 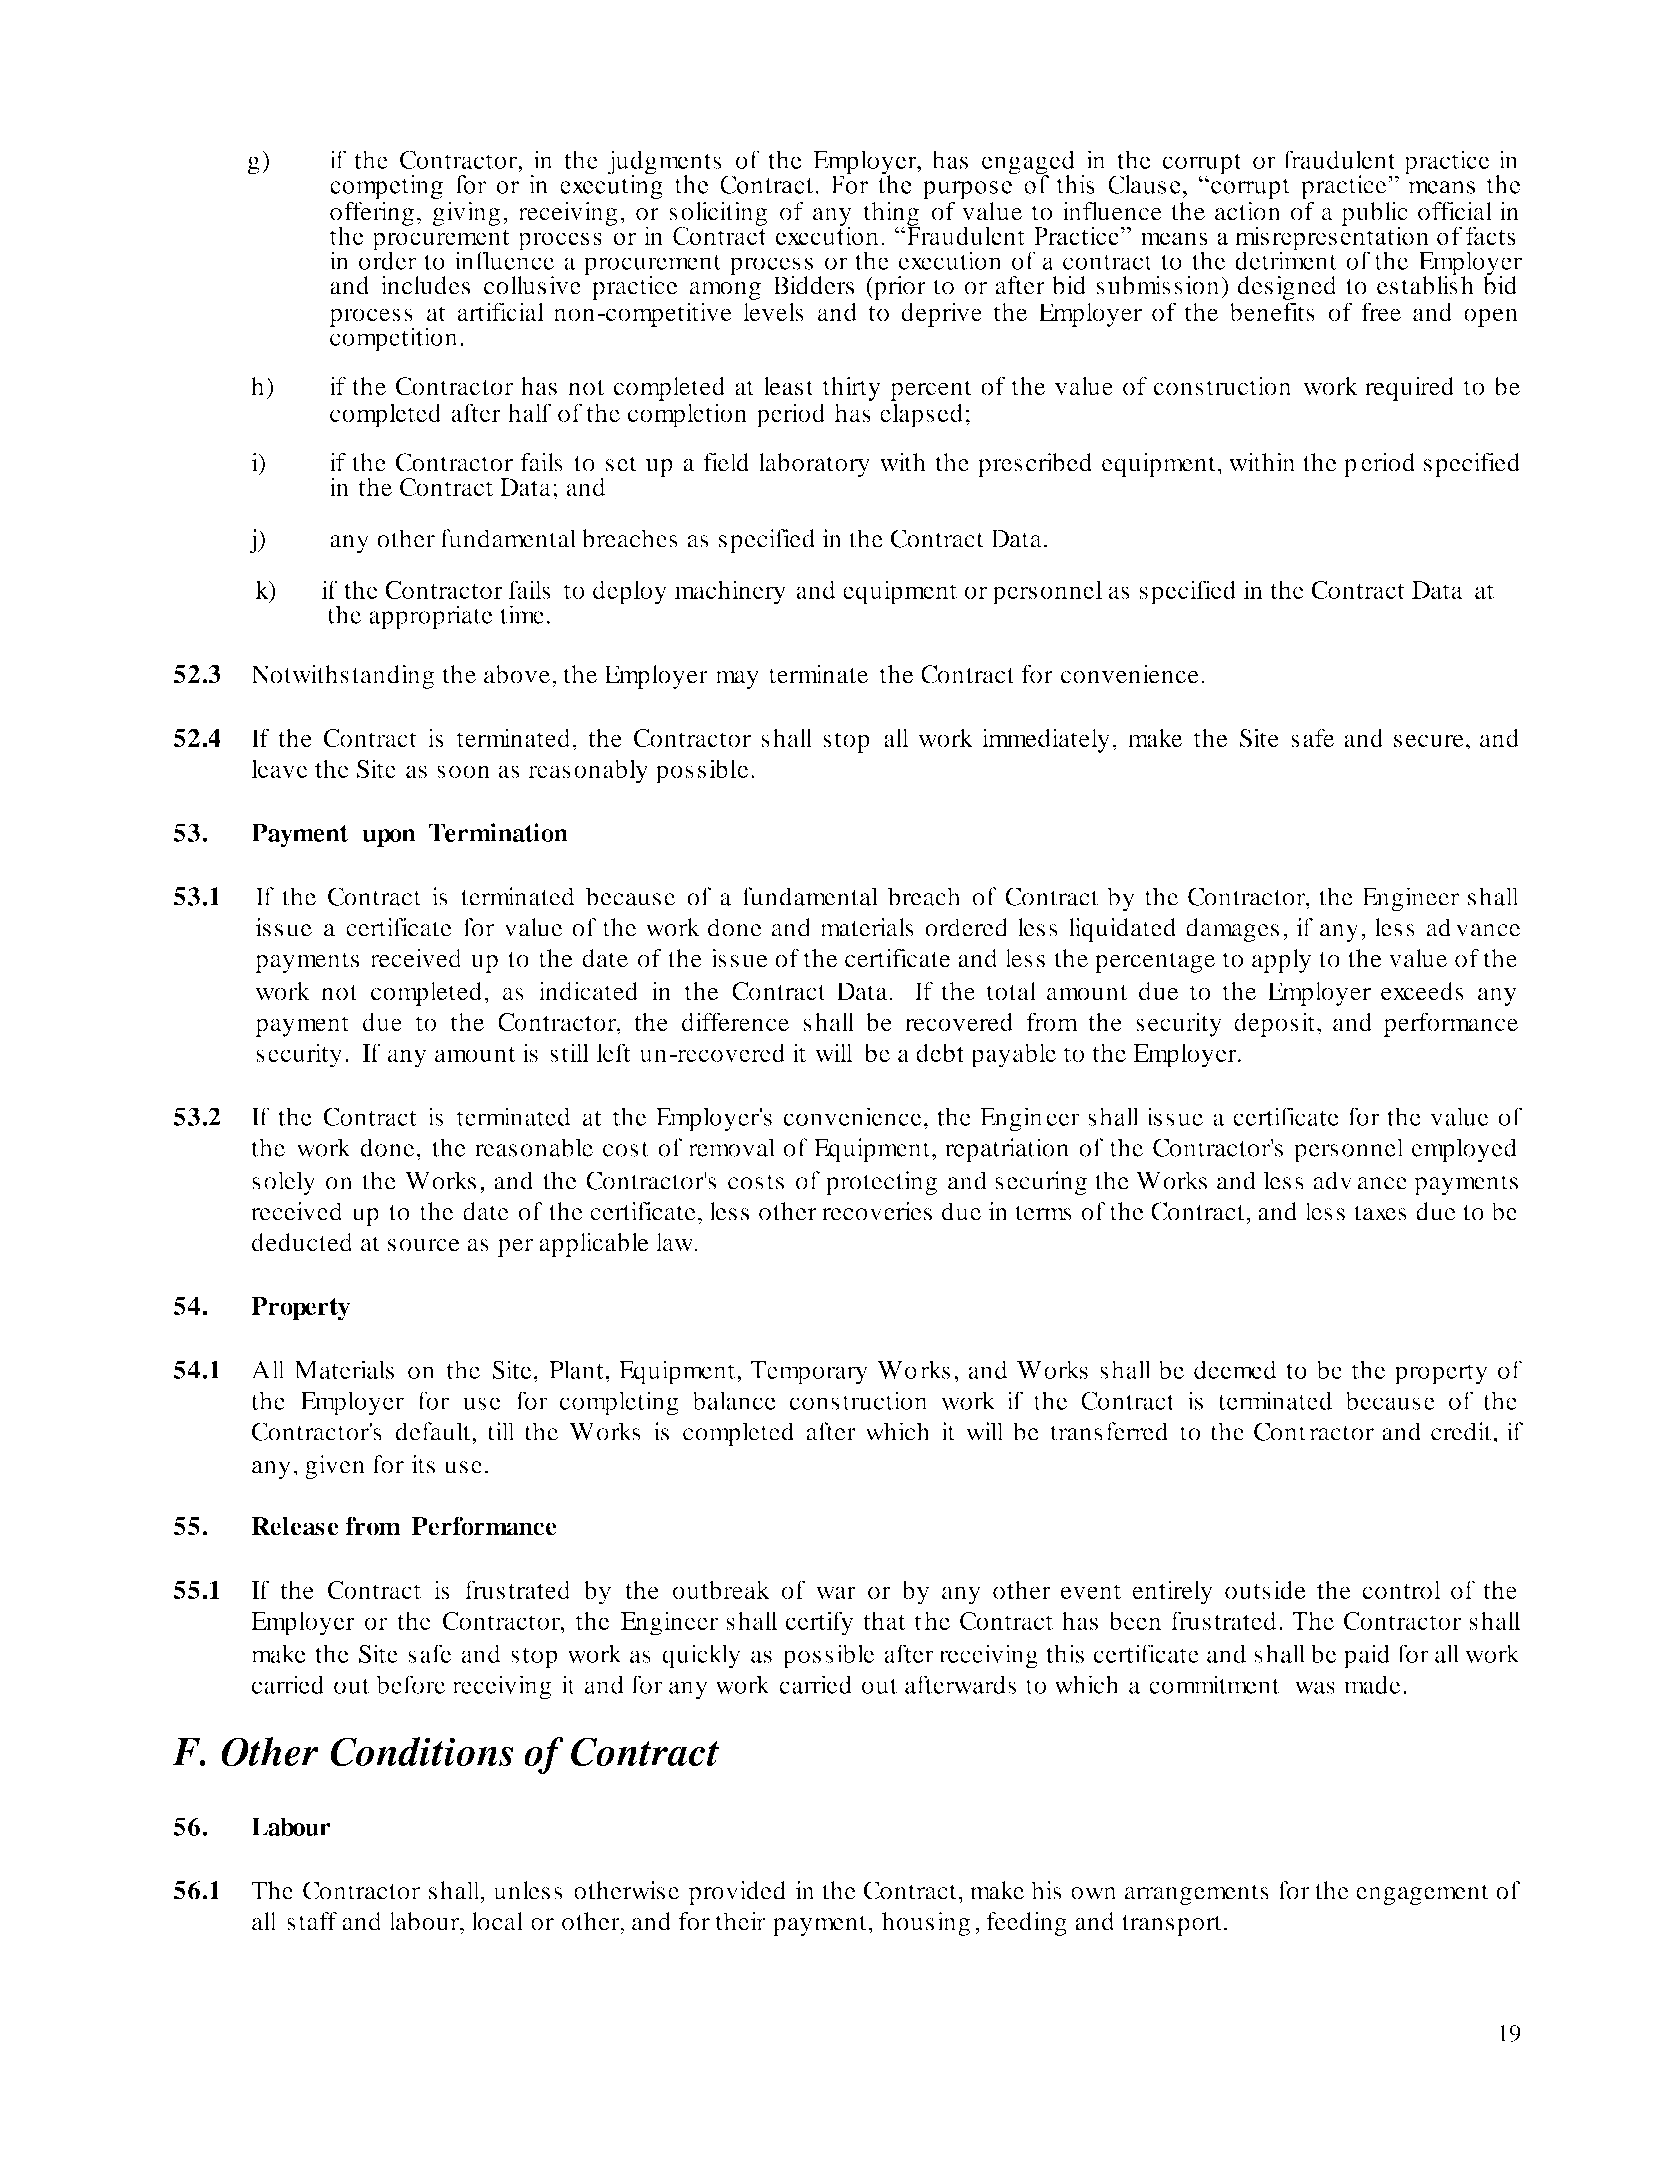 What do you see at coordinates (1374, 215) in the screenshot?
I see `public` at bounding box center [1374, 215].
